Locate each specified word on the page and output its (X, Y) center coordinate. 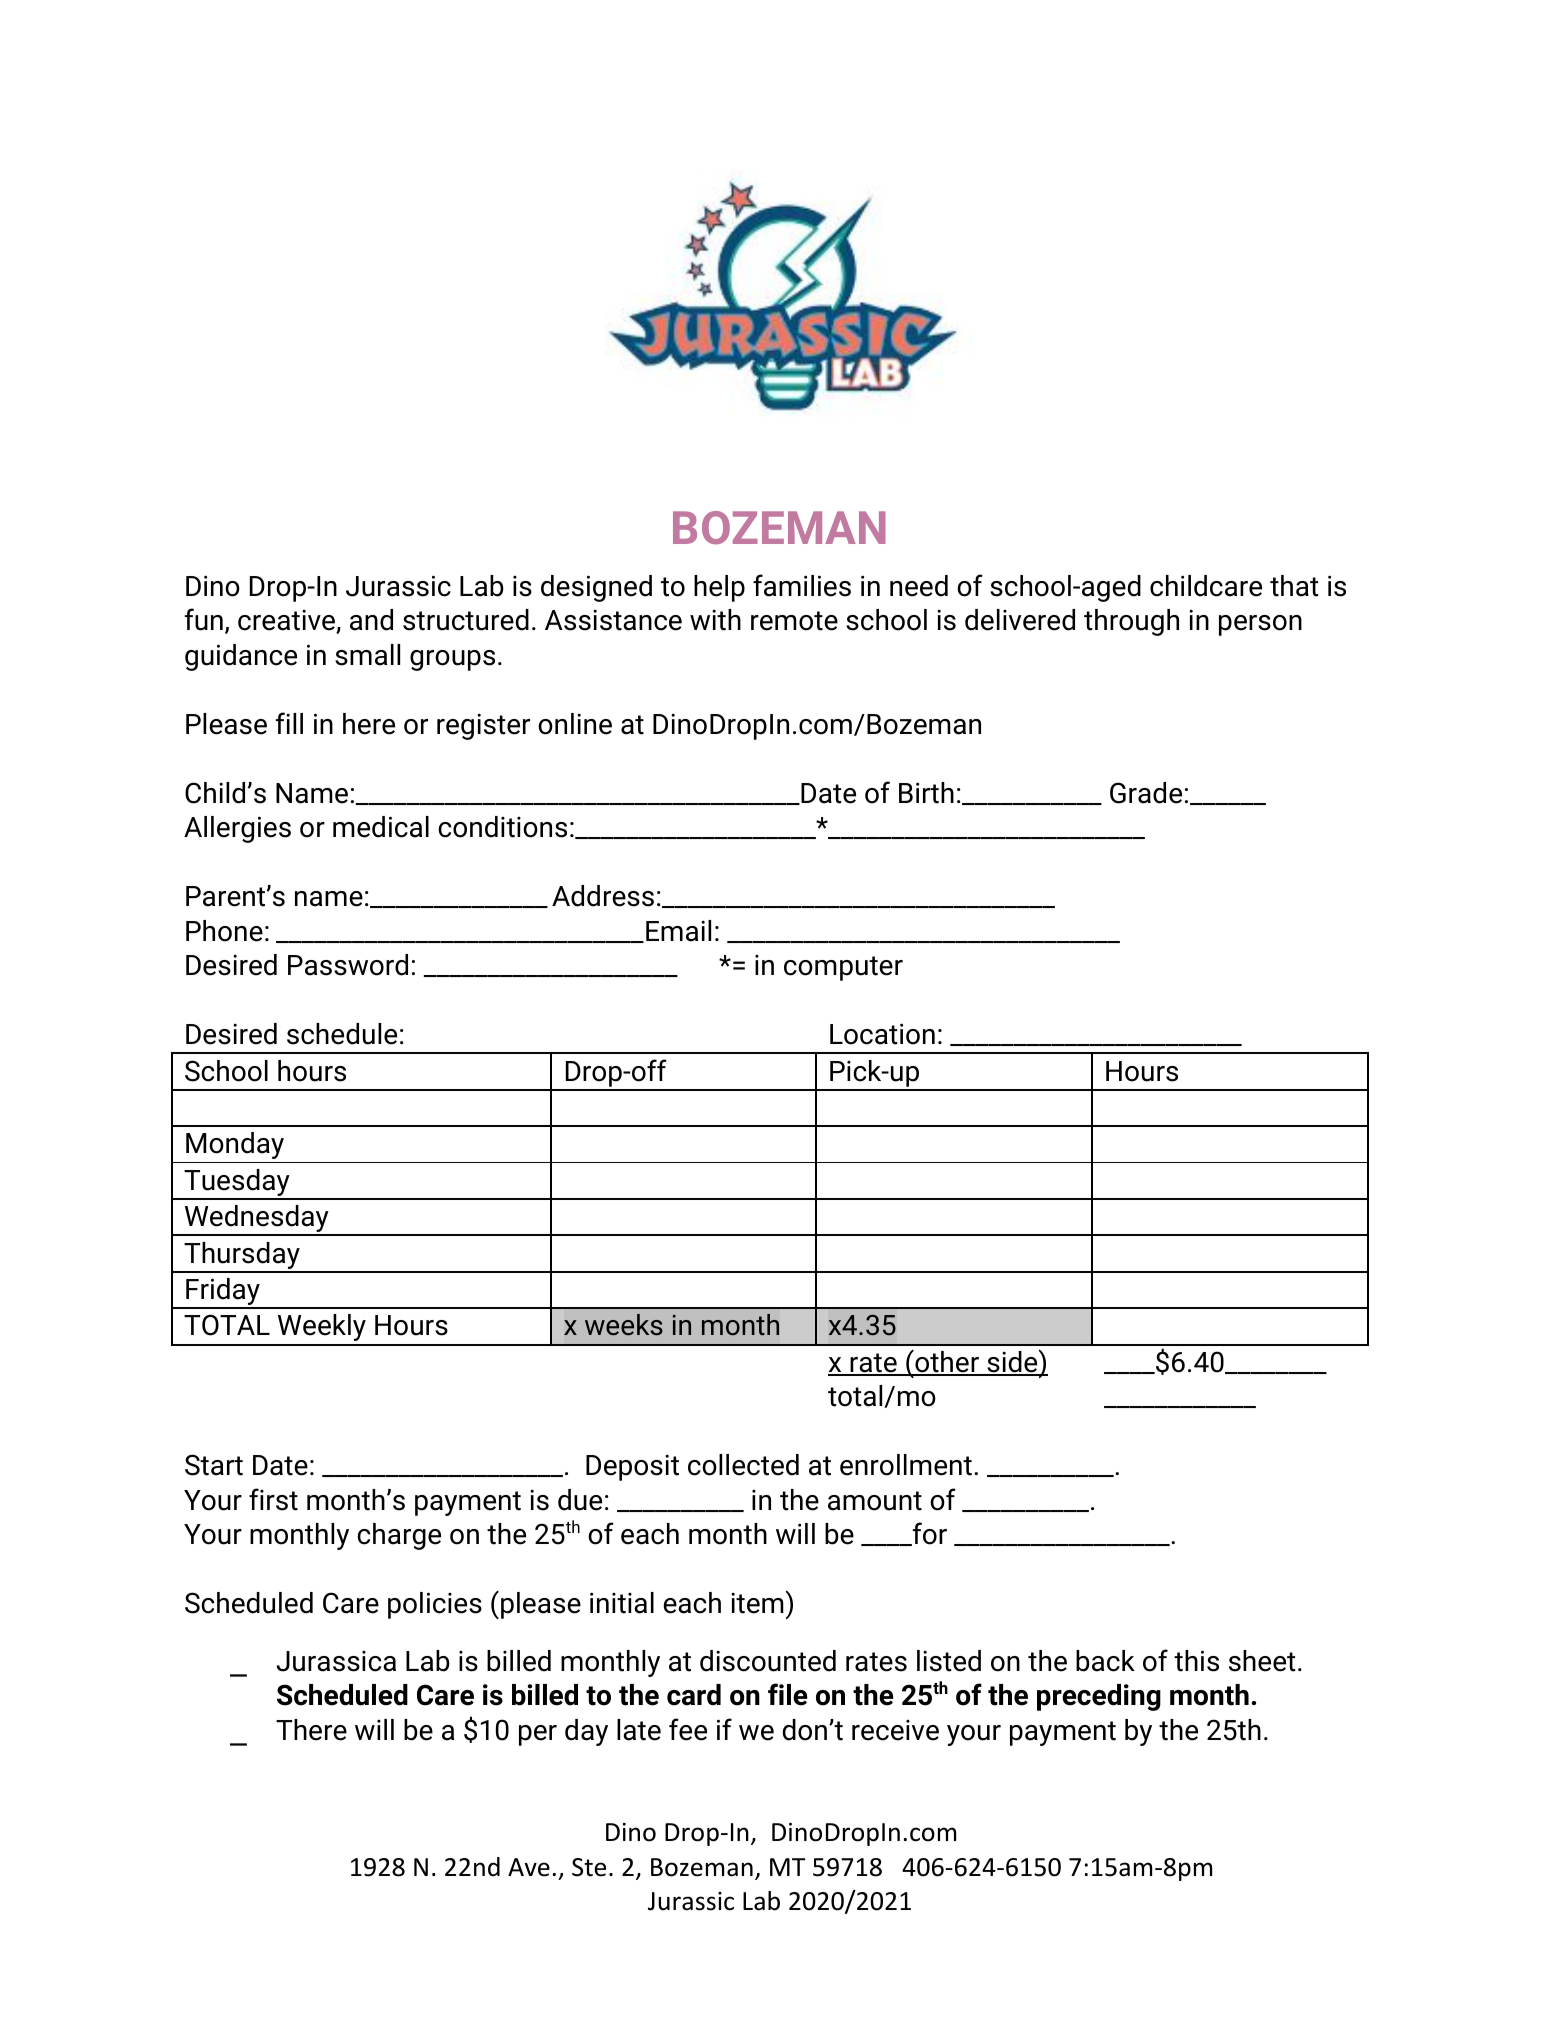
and (371, 620)
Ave (529, 1867)
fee (688, 1729)
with (715, 620)
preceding (1099, 1697)
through (1131, 622)
